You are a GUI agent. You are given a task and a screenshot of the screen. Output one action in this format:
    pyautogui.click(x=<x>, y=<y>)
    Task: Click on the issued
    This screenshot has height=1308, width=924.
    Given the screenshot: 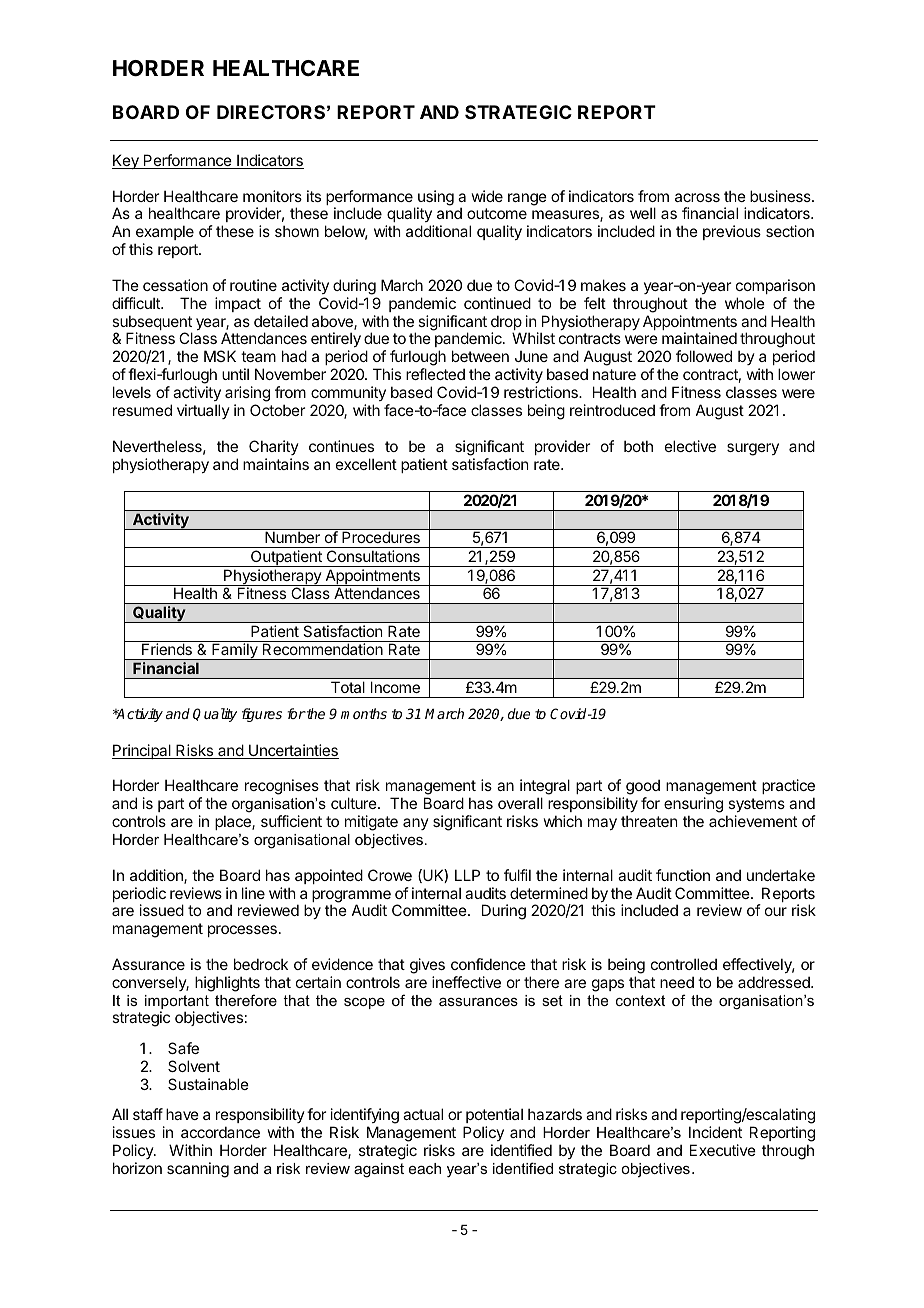 What is the action you would take?
    pyautogui.click(x=162, y=910)
